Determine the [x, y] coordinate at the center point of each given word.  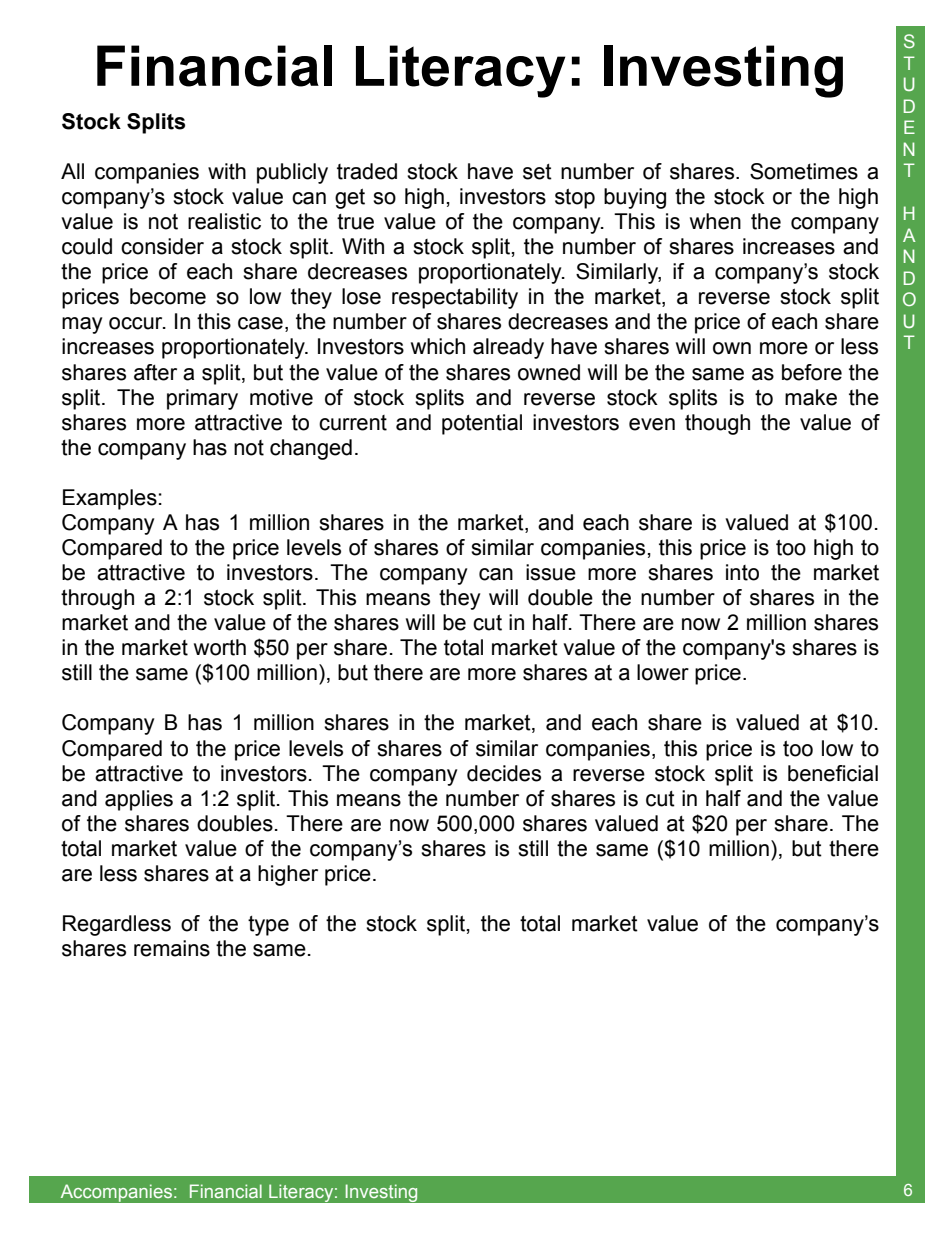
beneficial [833, 773]
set [537, 172]
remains [172, 948]
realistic [224, 221]
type [268, 926]
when [715, 221]
